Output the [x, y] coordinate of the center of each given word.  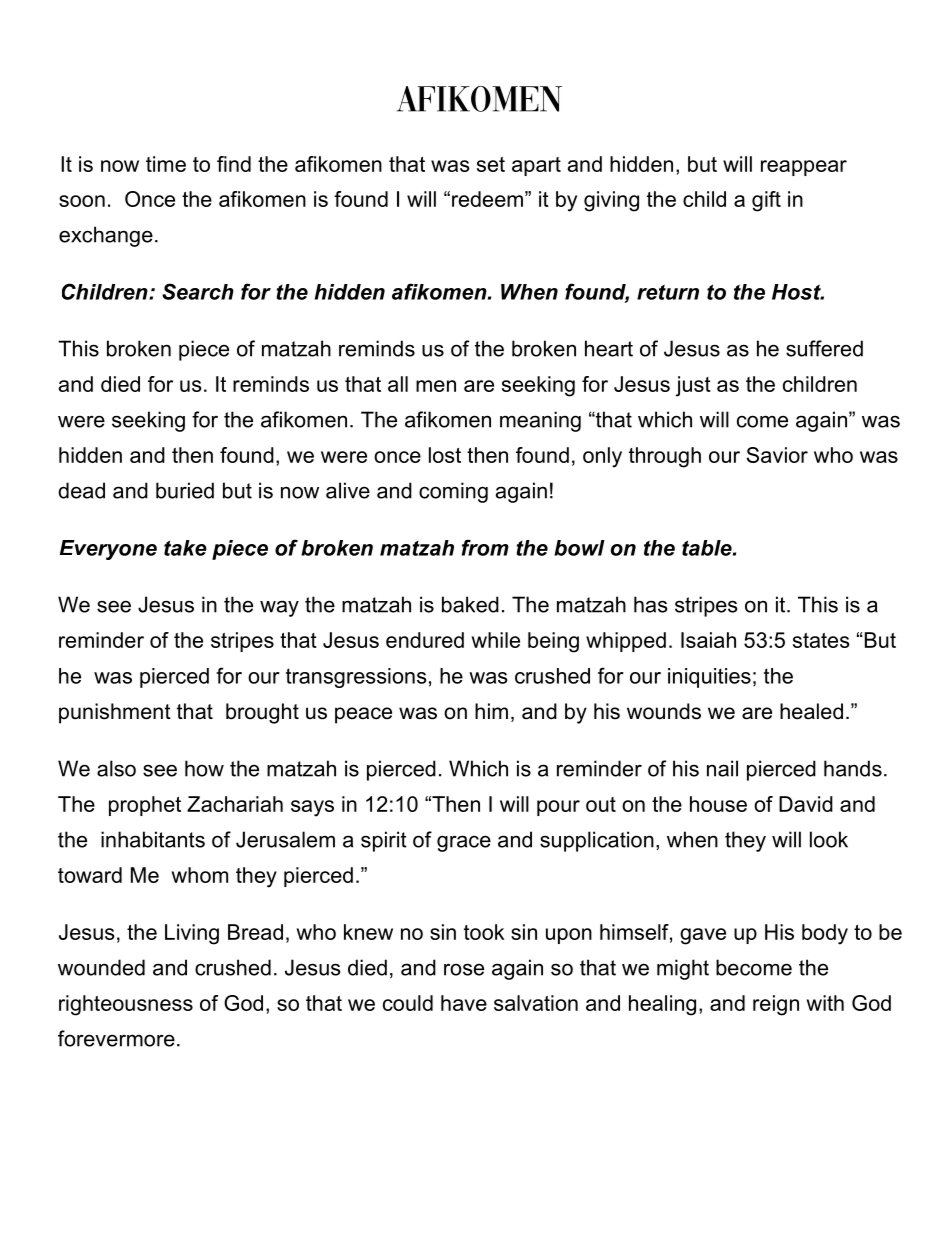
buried [185, 490]
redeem [487, 199]
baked [470, 604]
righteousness [126, 1005]
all [398, 384]
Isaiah [708, 640]
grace [464, 843]
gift [766, 201]
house [718, 804]
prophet [145, 806]
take [185, 548]
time [166, 164]
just [693, 386]
